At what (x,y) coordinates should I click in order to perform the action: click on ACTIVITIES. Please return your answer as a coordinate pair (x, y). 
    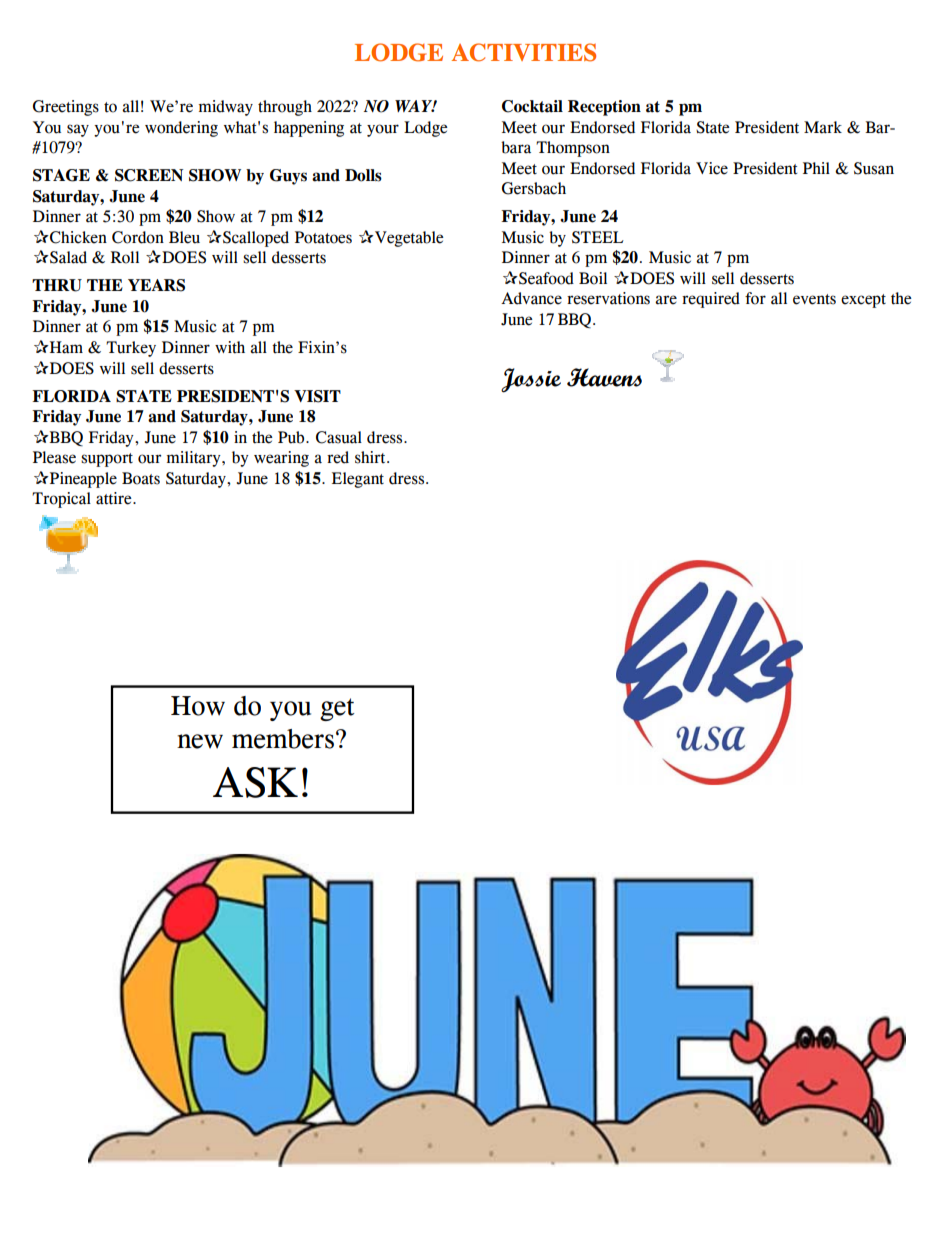
    Looking at the image, I should click on (524, 52).
